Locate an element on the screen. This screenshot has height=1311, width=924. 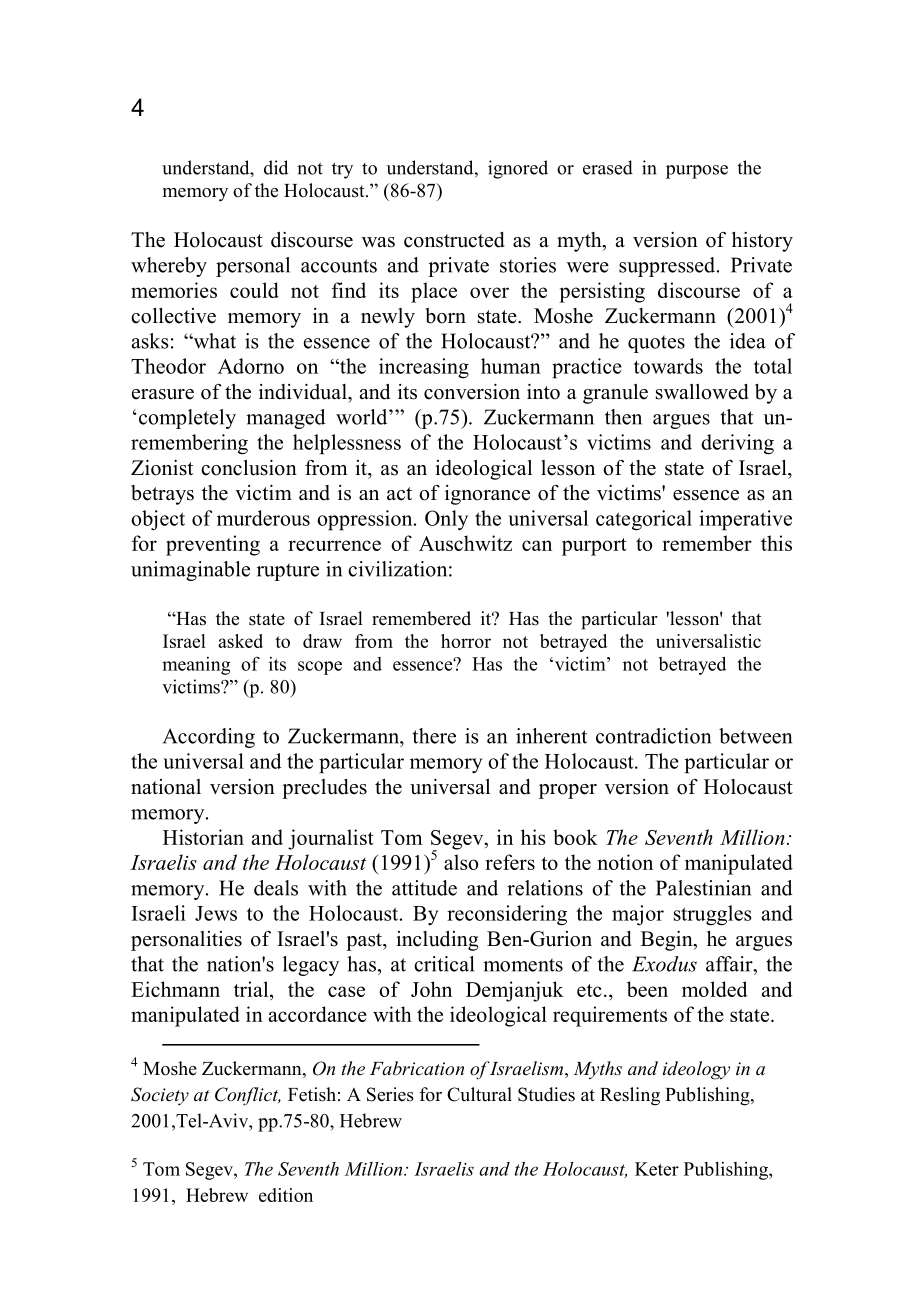
struggles is located at coordinates (713, 915).
